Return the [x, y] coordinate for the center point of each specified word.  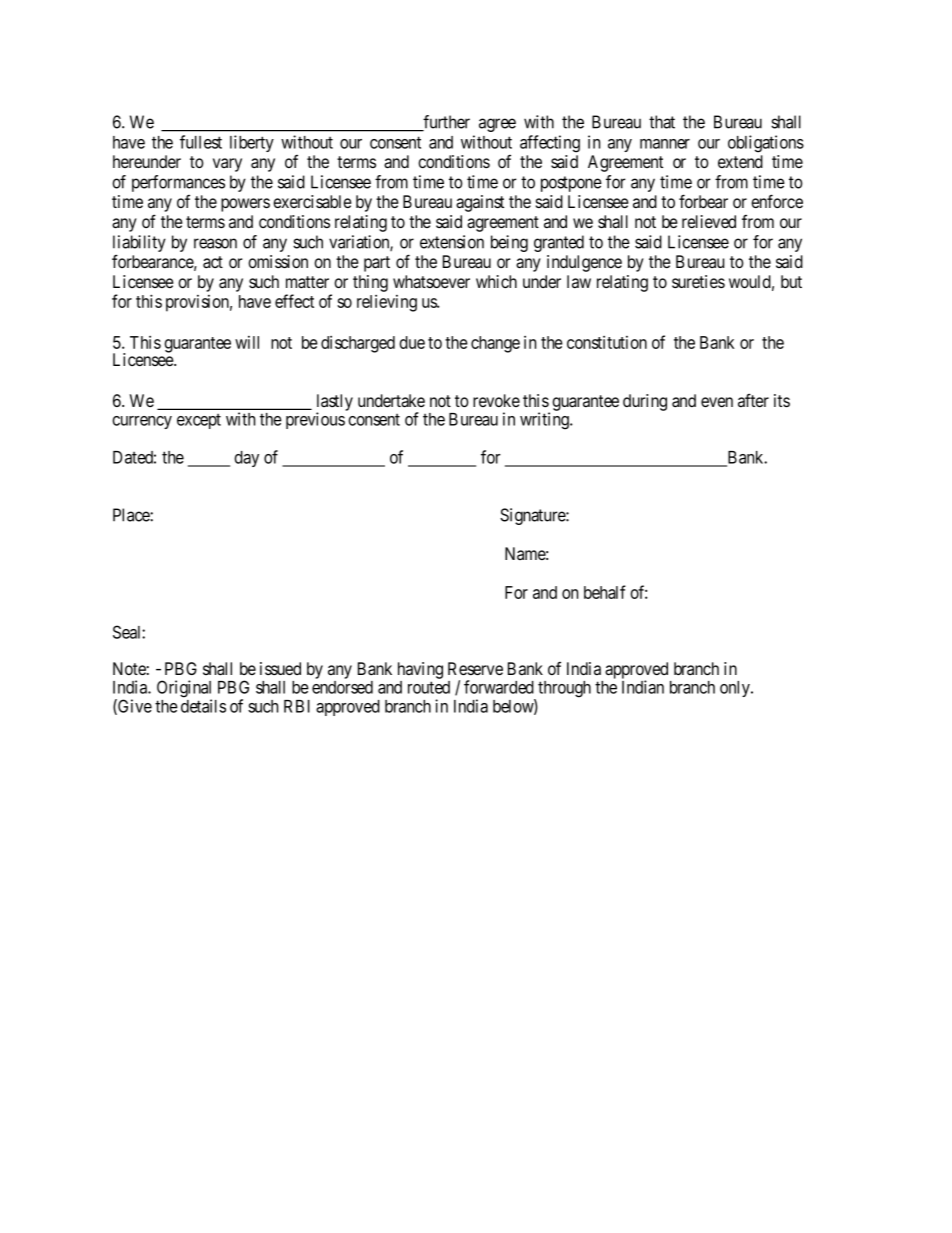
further [446, 123]
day [246, 459]
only [736, 689]
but [791, 281]
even [717, 402]
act [213, 262]
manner [665, 144]
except [199, 421]
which [496, 281]
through [564, 689]
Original [184, 690]
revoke [496, 400]
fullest [201, 142]
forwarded [499, 687]
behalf [605, 592]
